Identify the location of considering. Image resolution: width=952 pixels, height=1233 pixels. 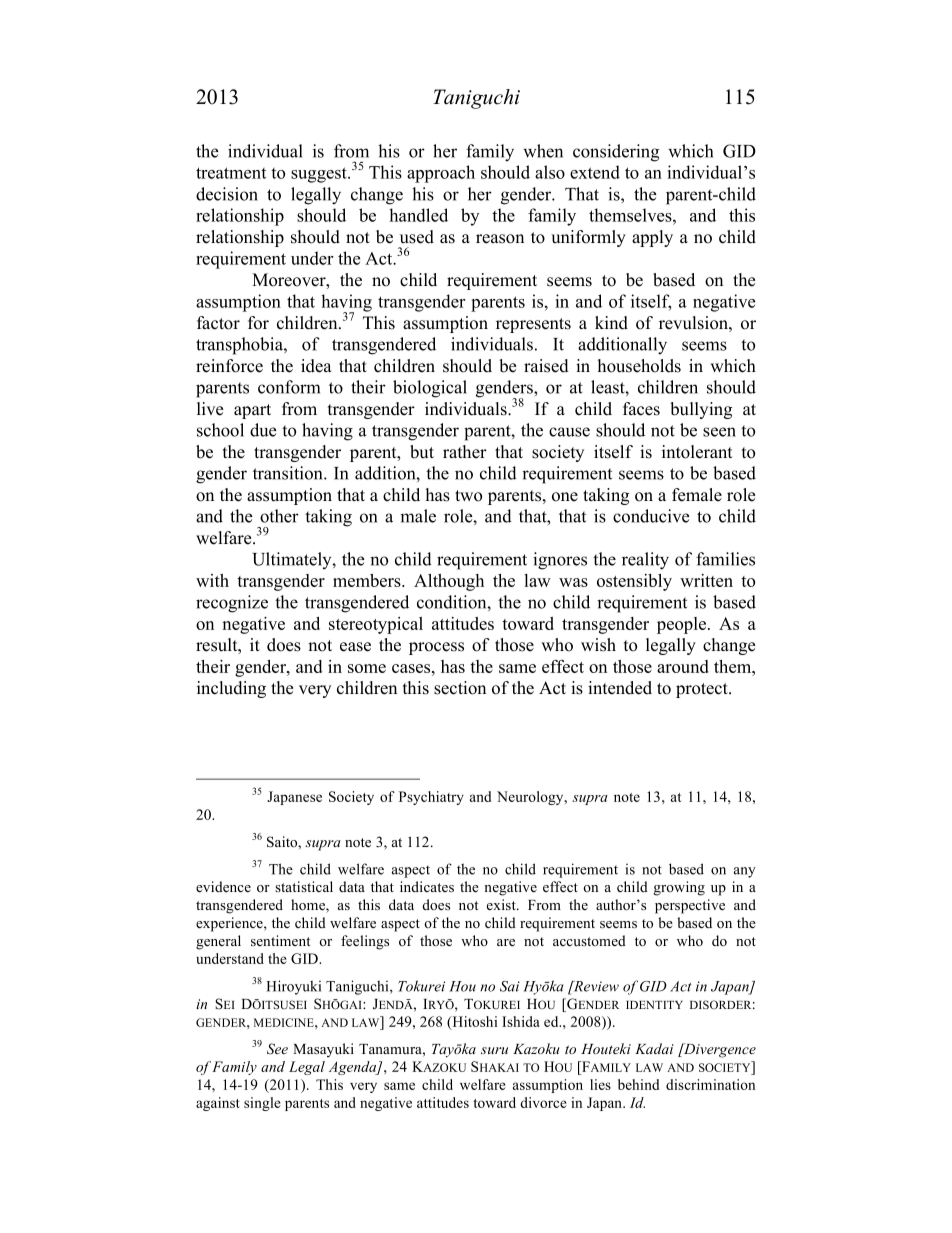
(616, 153).
